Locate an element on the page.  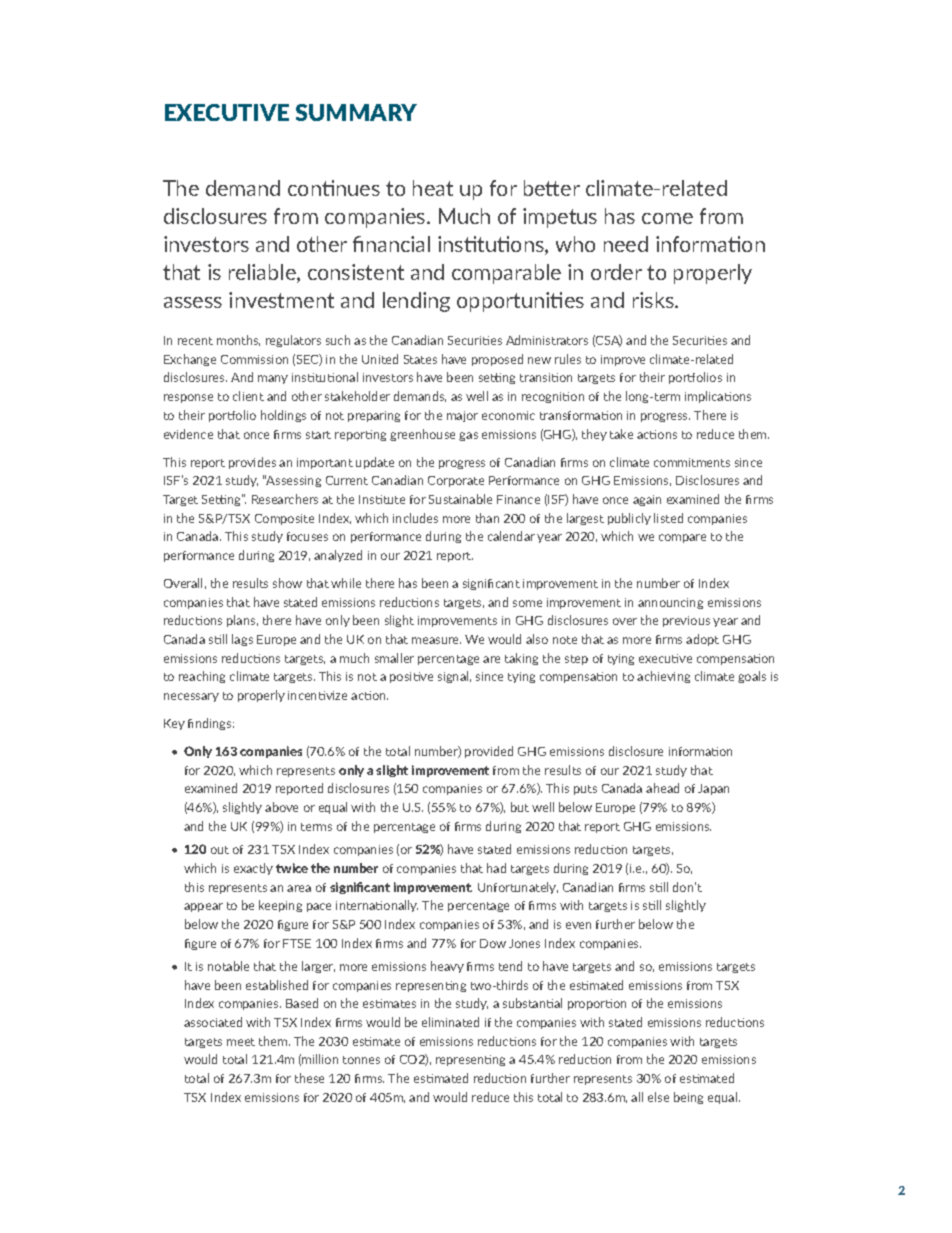
heat is located at coordinates (433, 188).
